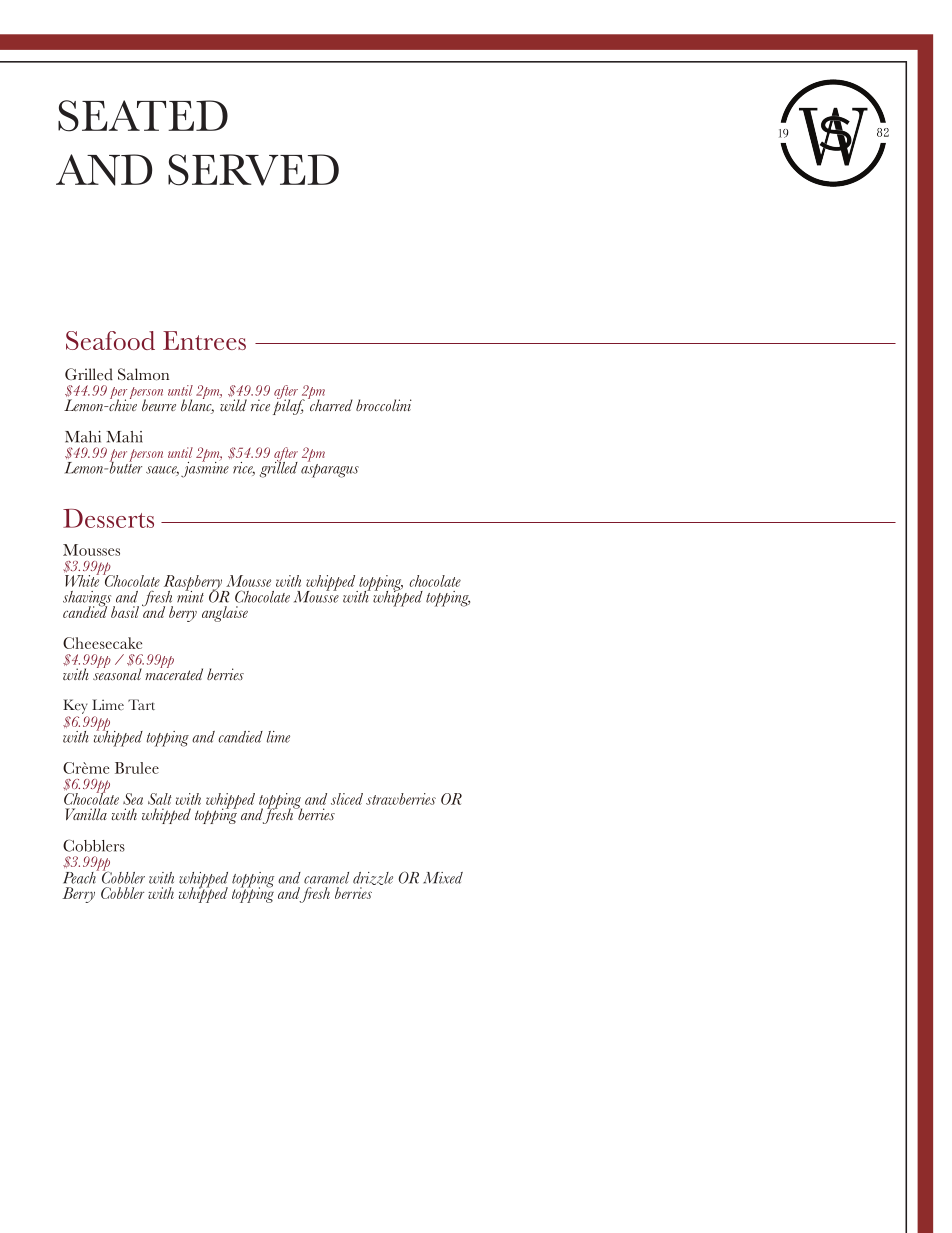 The width and height of the screenshot is (952, 1233). What do you see at coordinates (330, 404) in the screenshot?
I see `charred` at bounding box center [330, 404].
